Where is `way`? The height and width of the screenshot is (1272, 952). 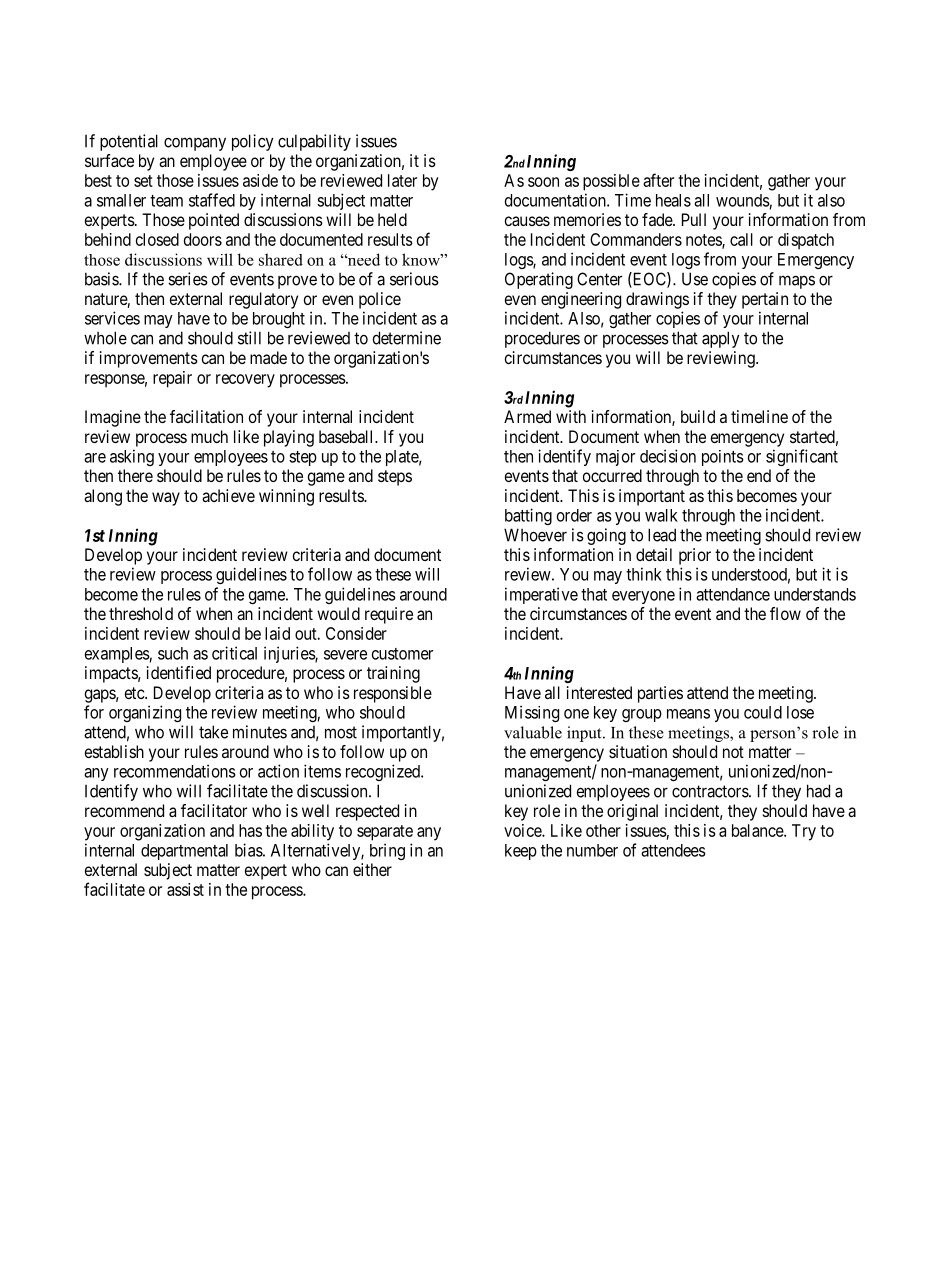 way is located at coordinates (166, 499).
